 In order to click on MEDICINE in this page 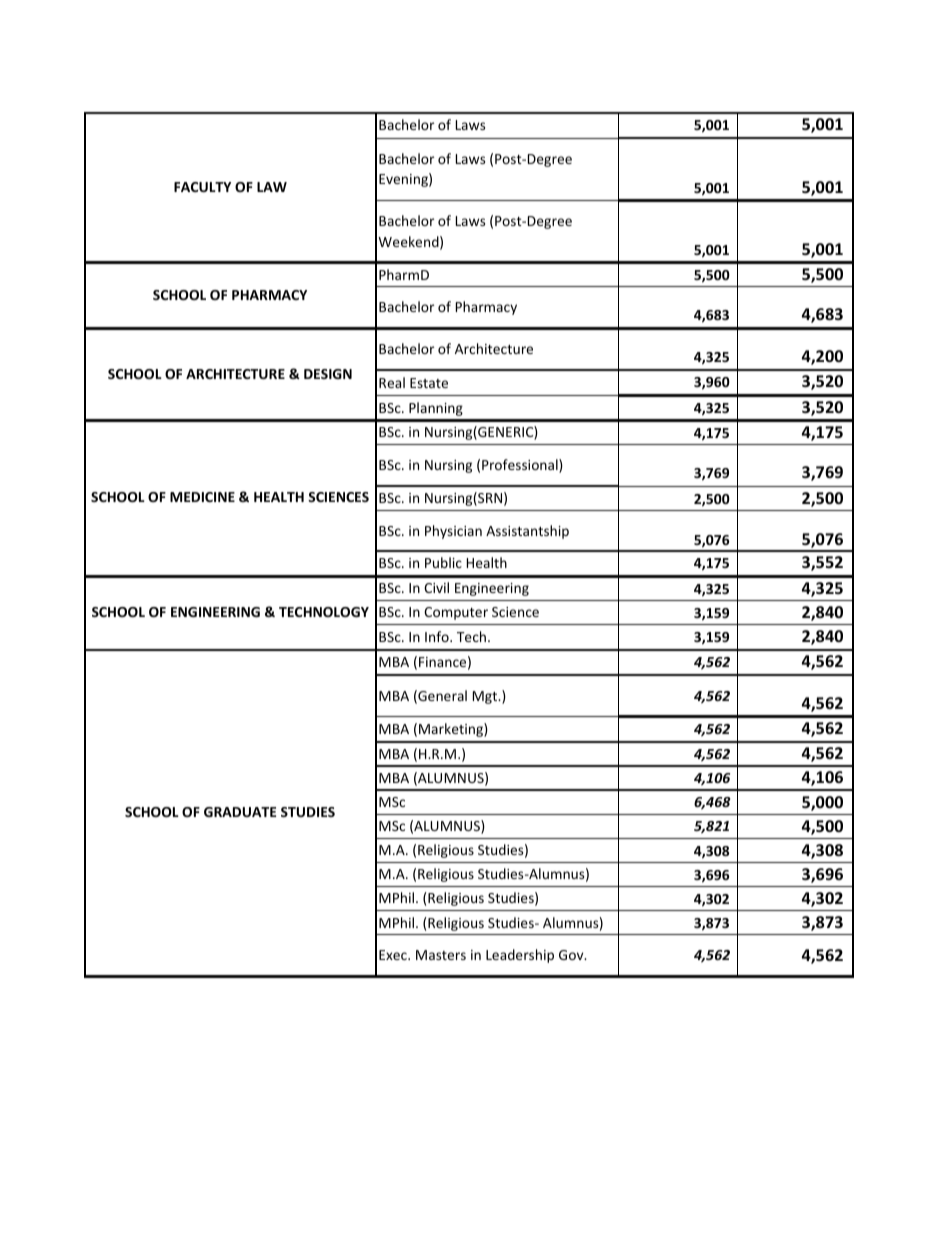, I will do `click(202, 497)`.
